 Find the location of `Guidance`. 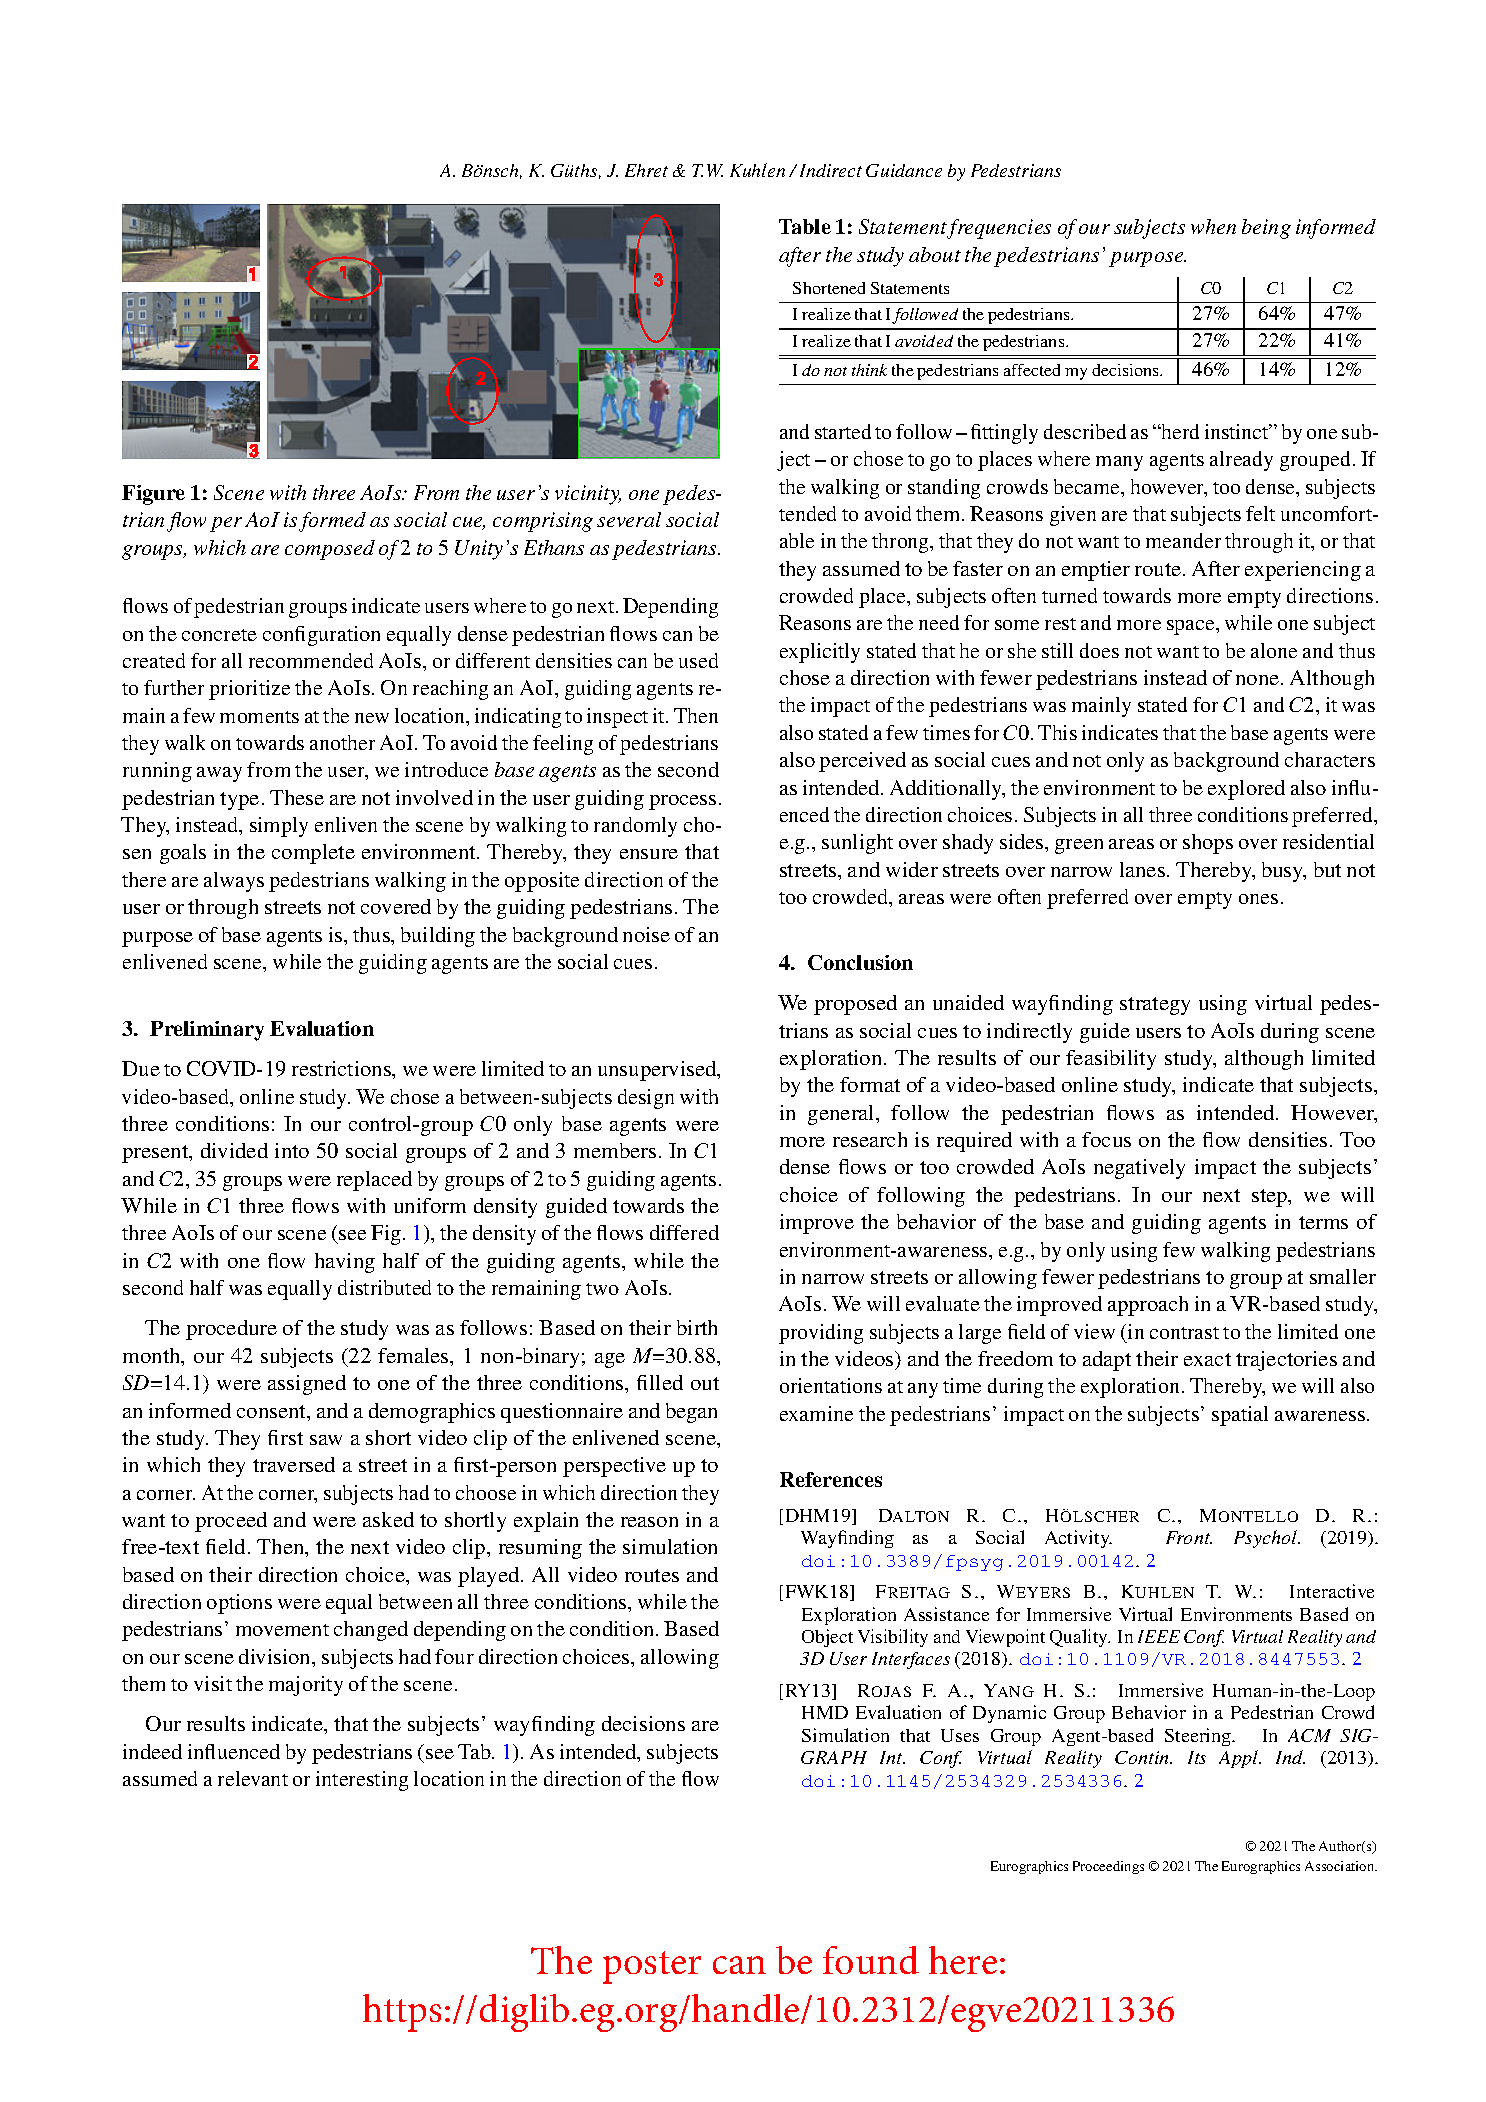

Guidance is located at coordinates (904, 170).
